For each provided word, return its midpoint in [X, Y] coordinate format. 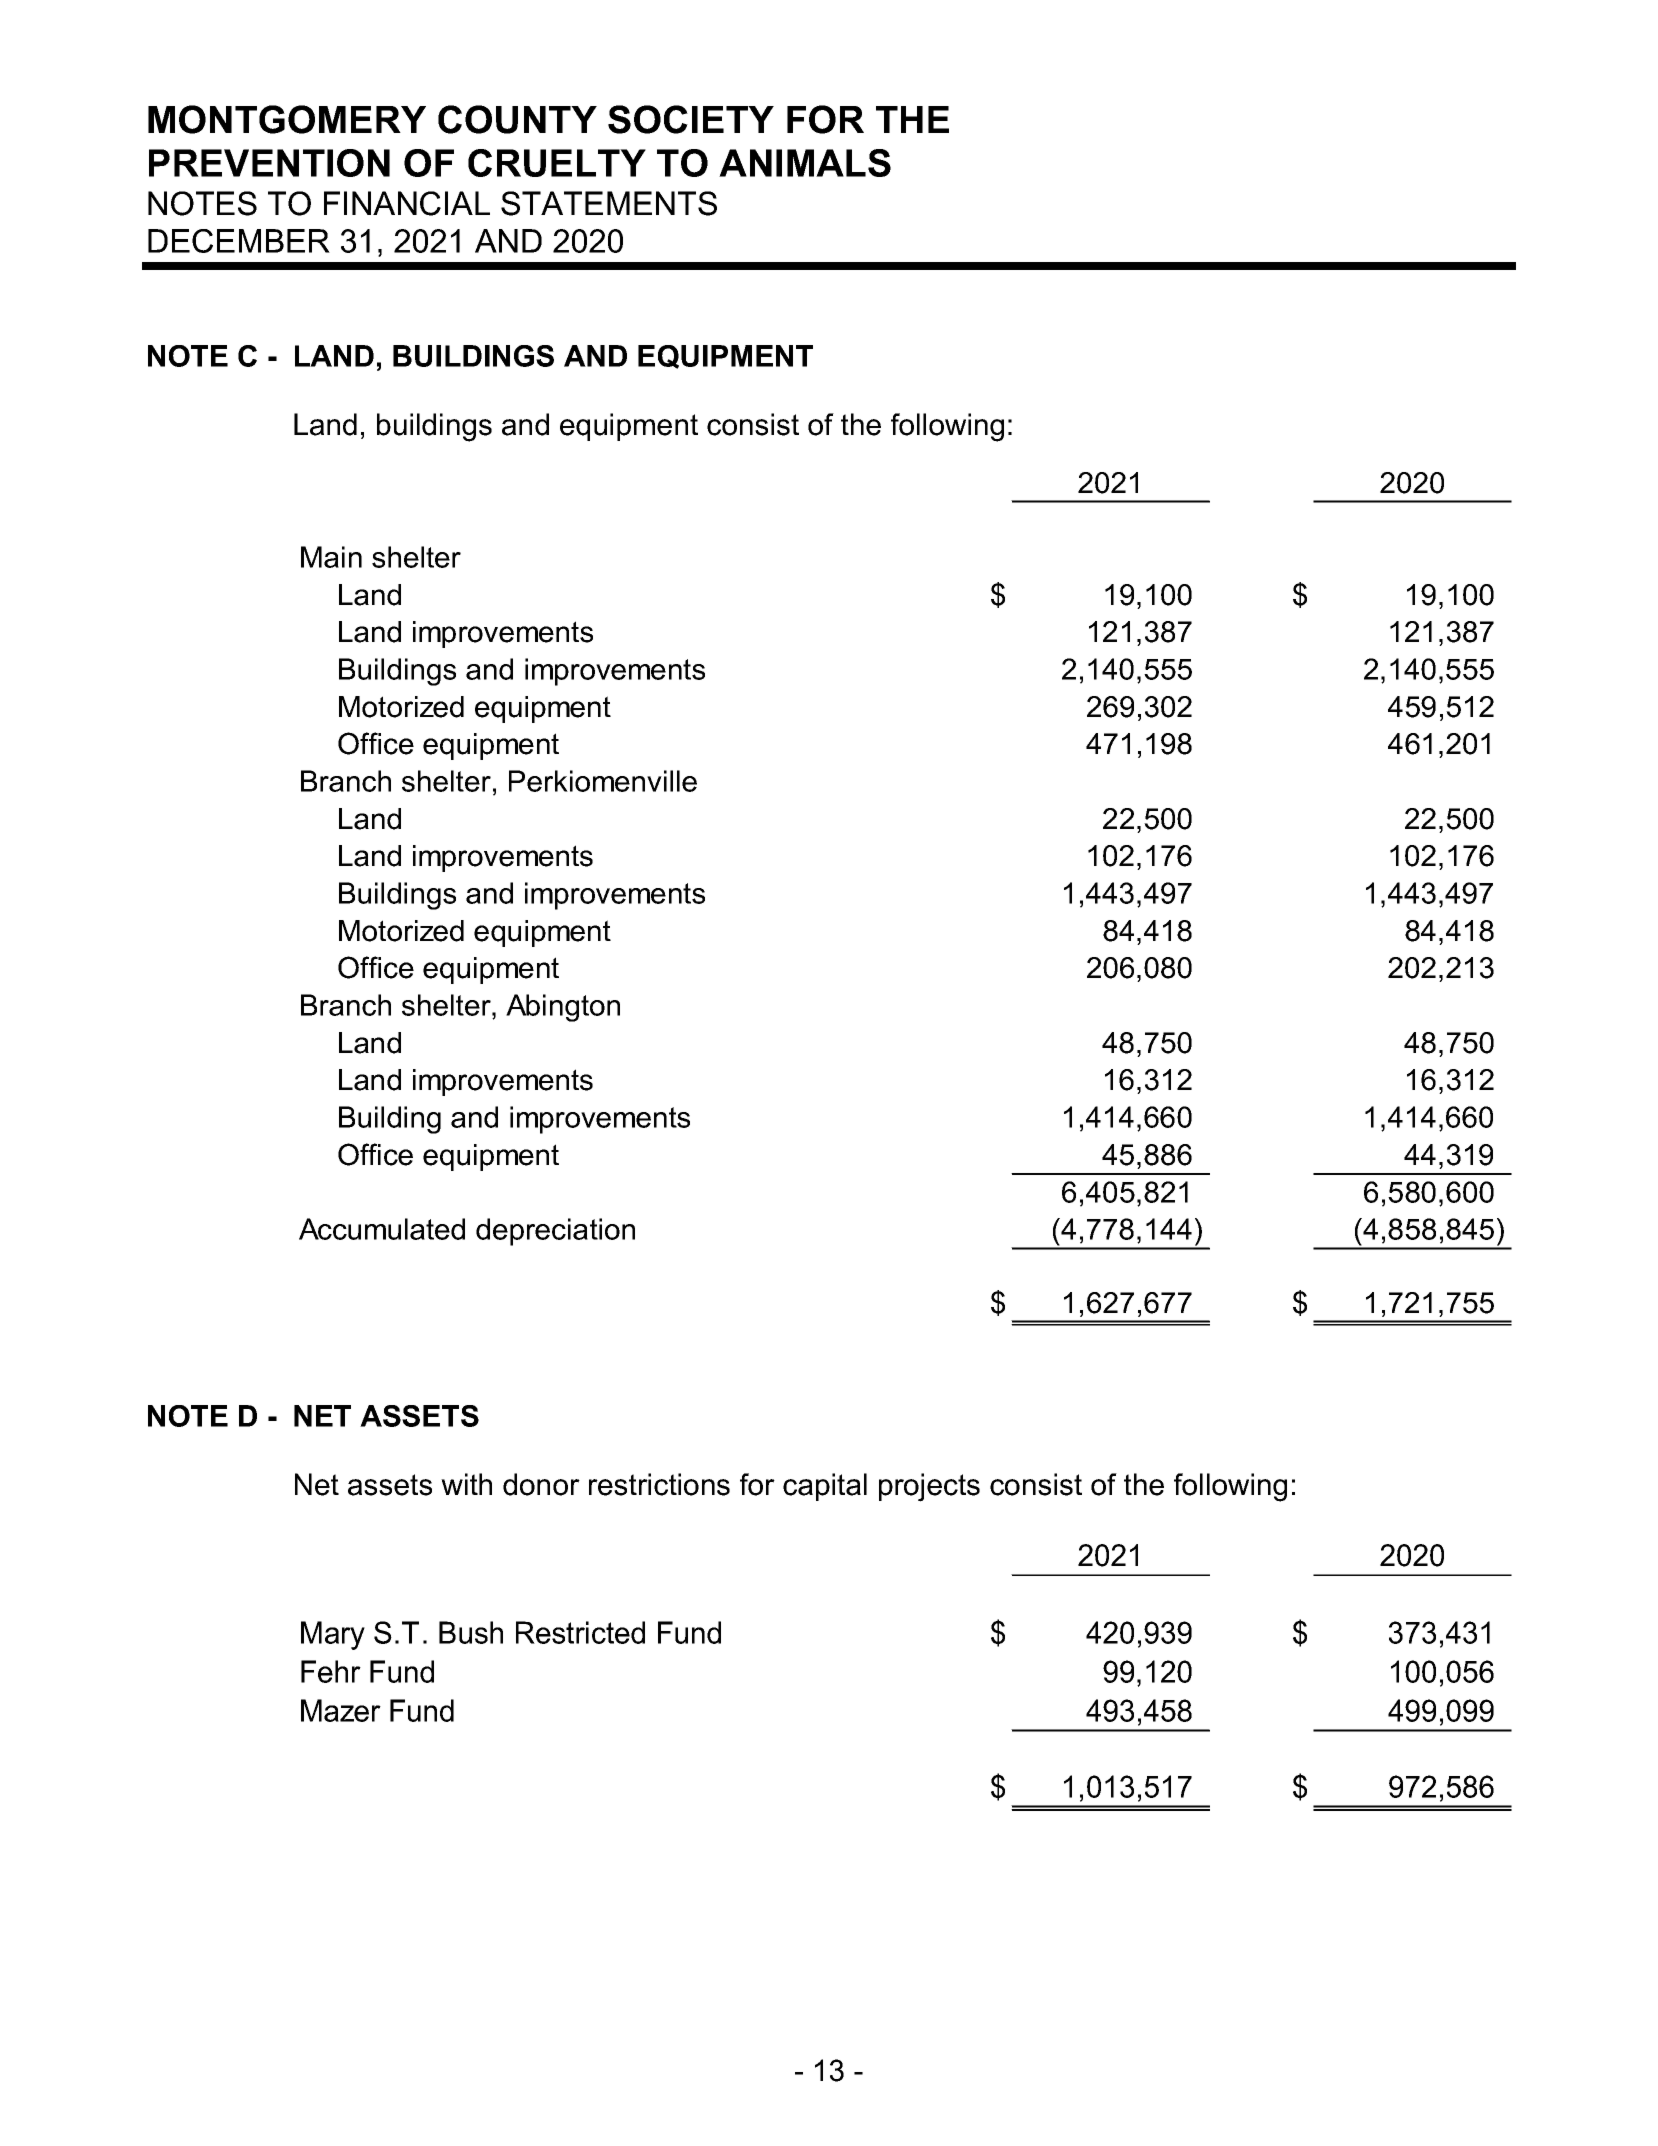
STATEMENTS [609, 203]
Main [331, 557]
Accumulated [382, 1229]
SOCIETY [691, 119]
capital [825, 1487]
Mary [333, 1635]
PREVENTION [269, 163]
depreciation [555, 1232]
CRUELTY [557, 163]
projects [929, 1487]
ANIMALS [805, 163]
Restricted [580, 1632]
